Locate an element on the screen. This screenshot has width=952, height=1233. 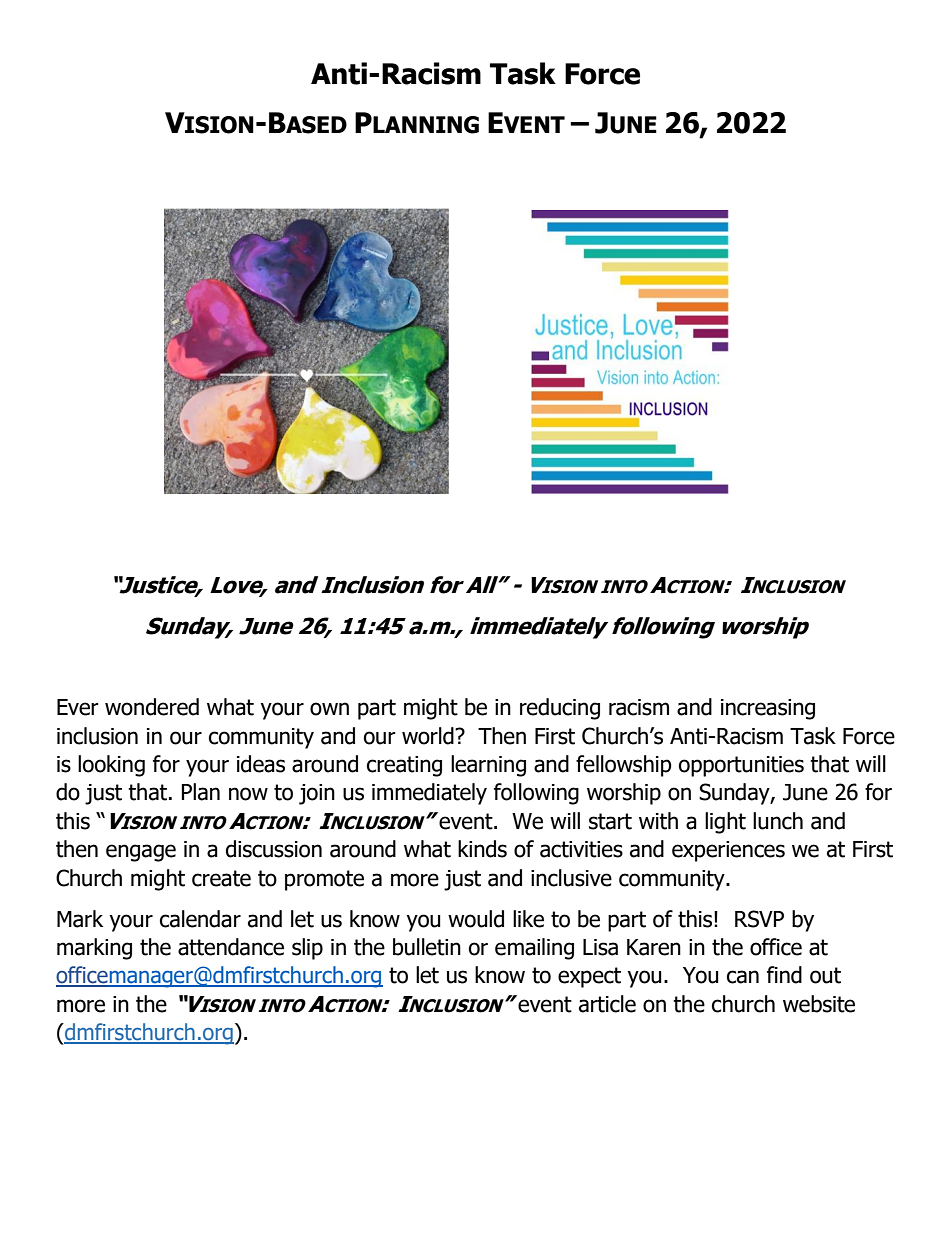
article is located at coordinates (607, 1004).
